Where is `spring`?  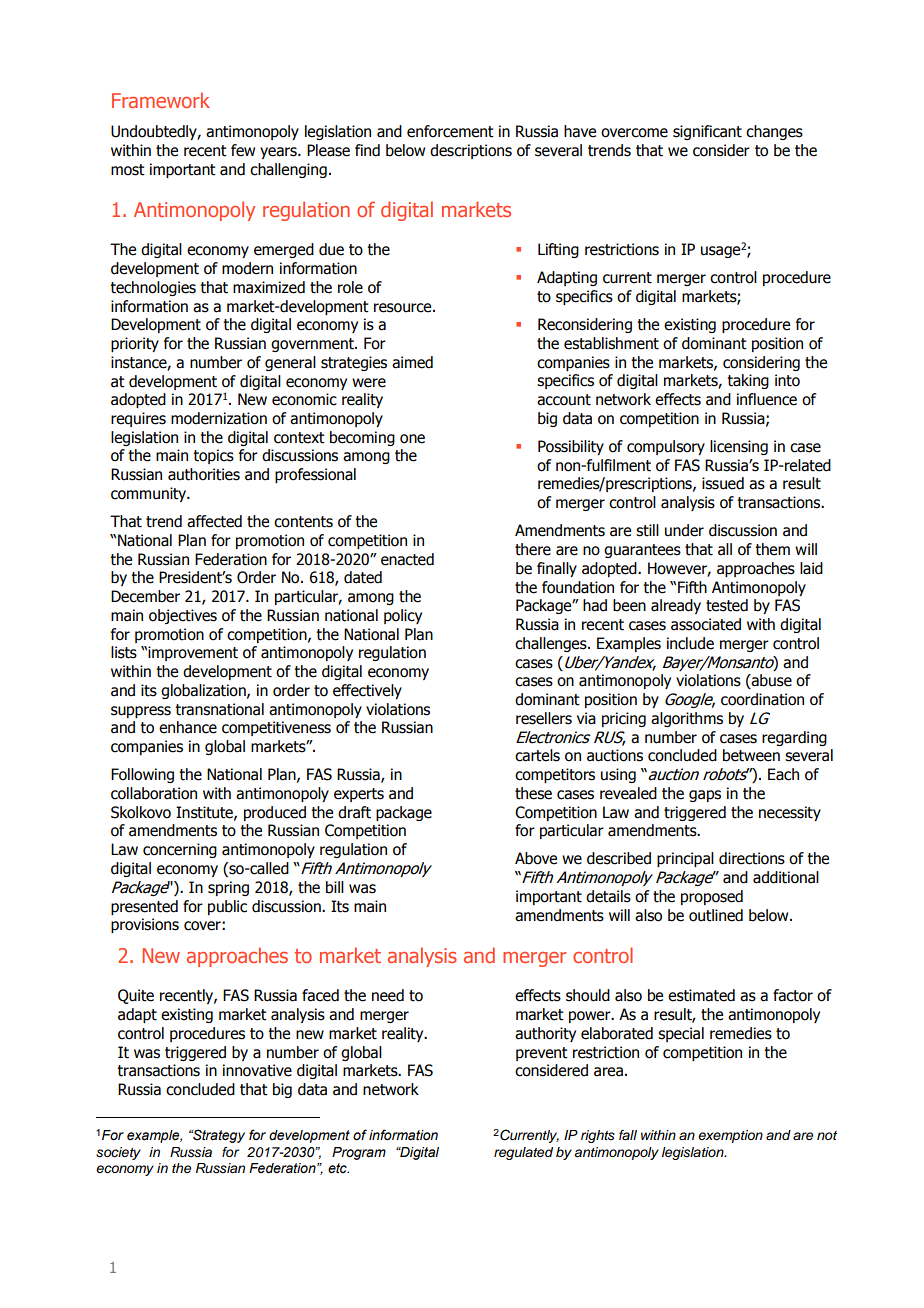
spring is located at coordinates (228, 888).
